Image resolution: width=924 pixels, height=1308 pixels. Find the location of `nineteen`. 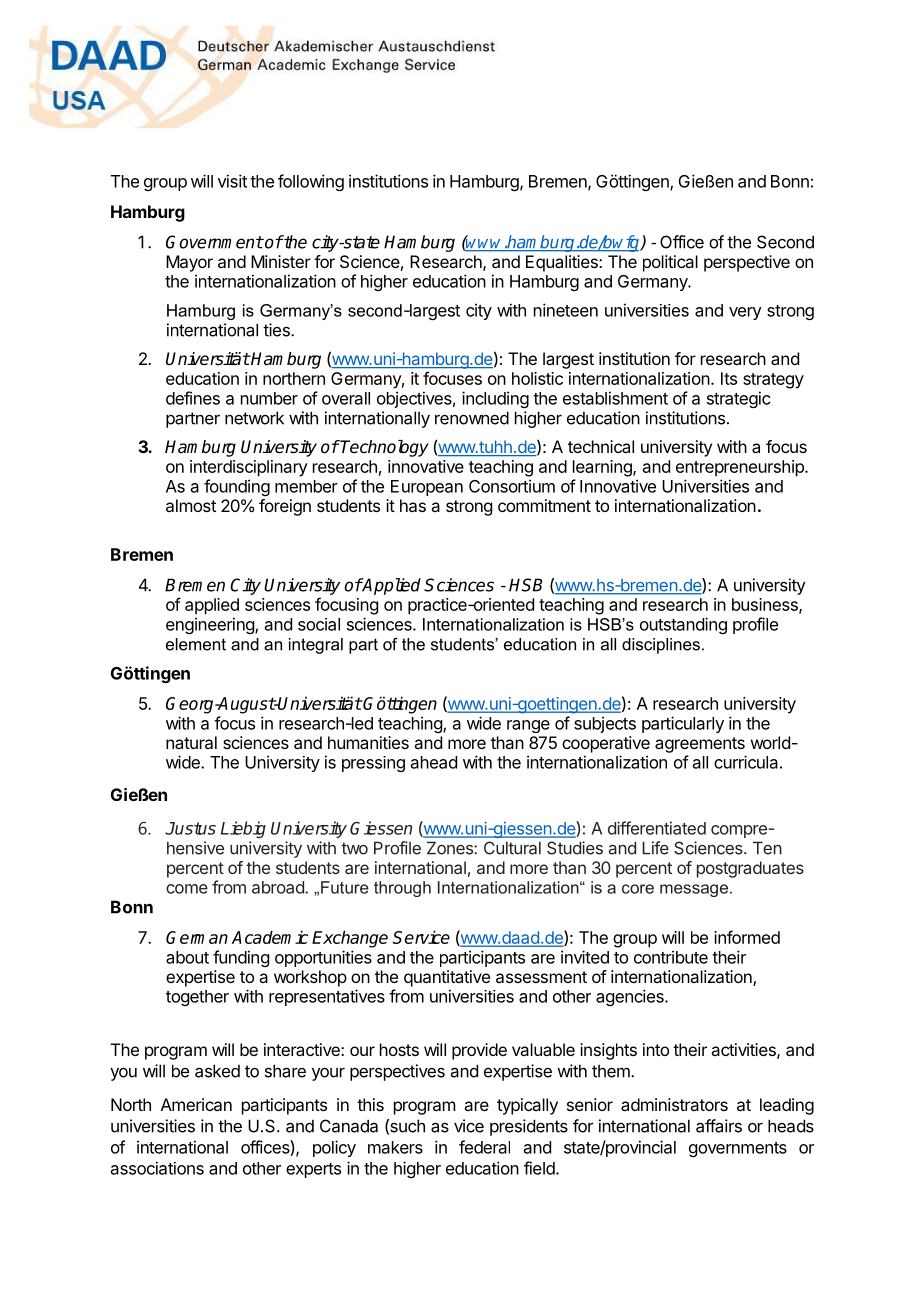

nineteen is located at coordinates (566, 310).
